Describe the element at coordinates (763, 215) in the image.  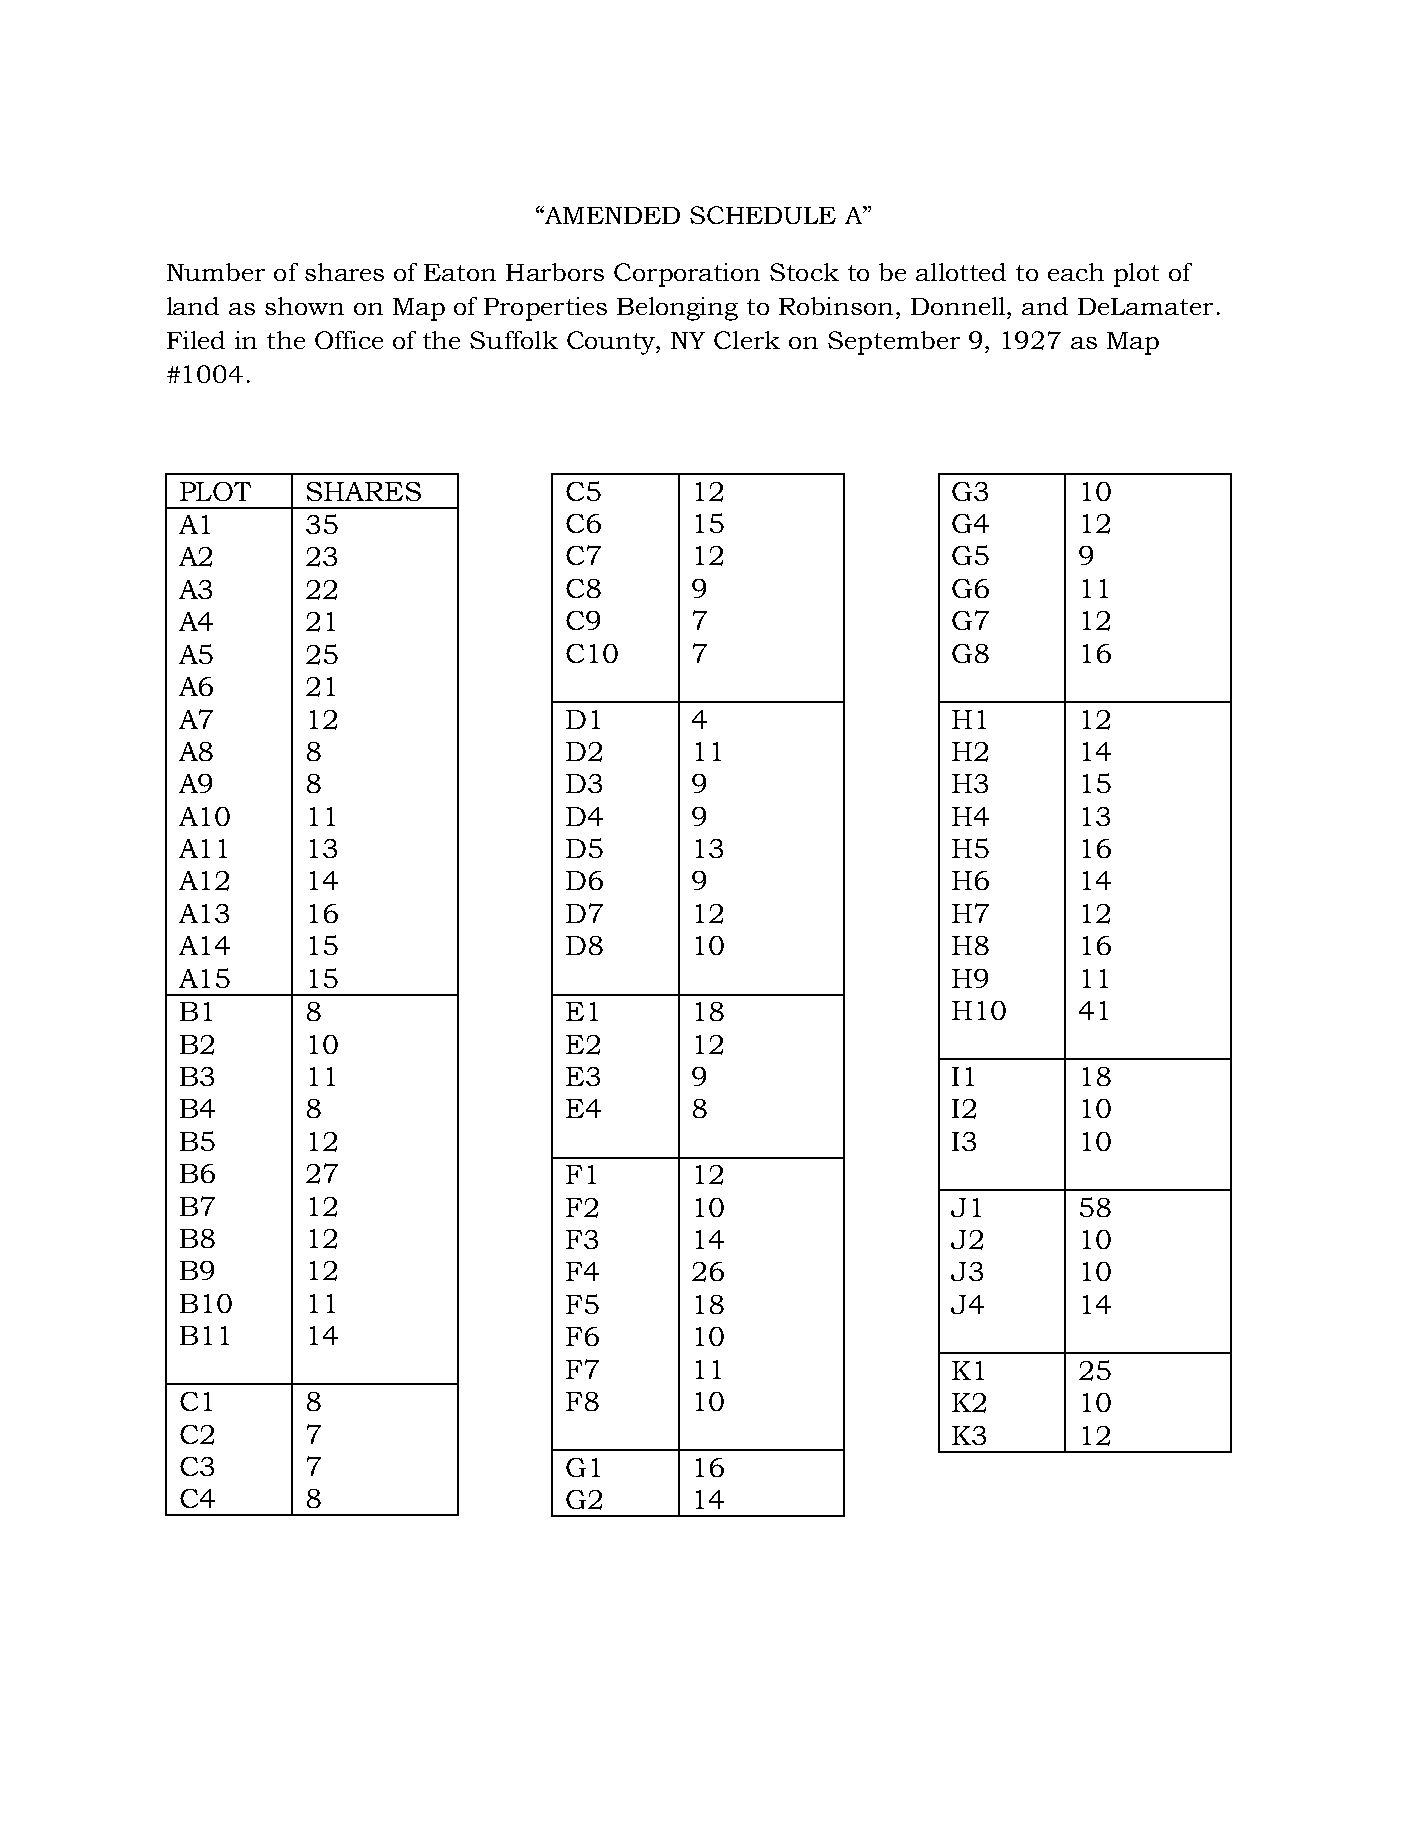
I see `SCHEDULE` at that location.
